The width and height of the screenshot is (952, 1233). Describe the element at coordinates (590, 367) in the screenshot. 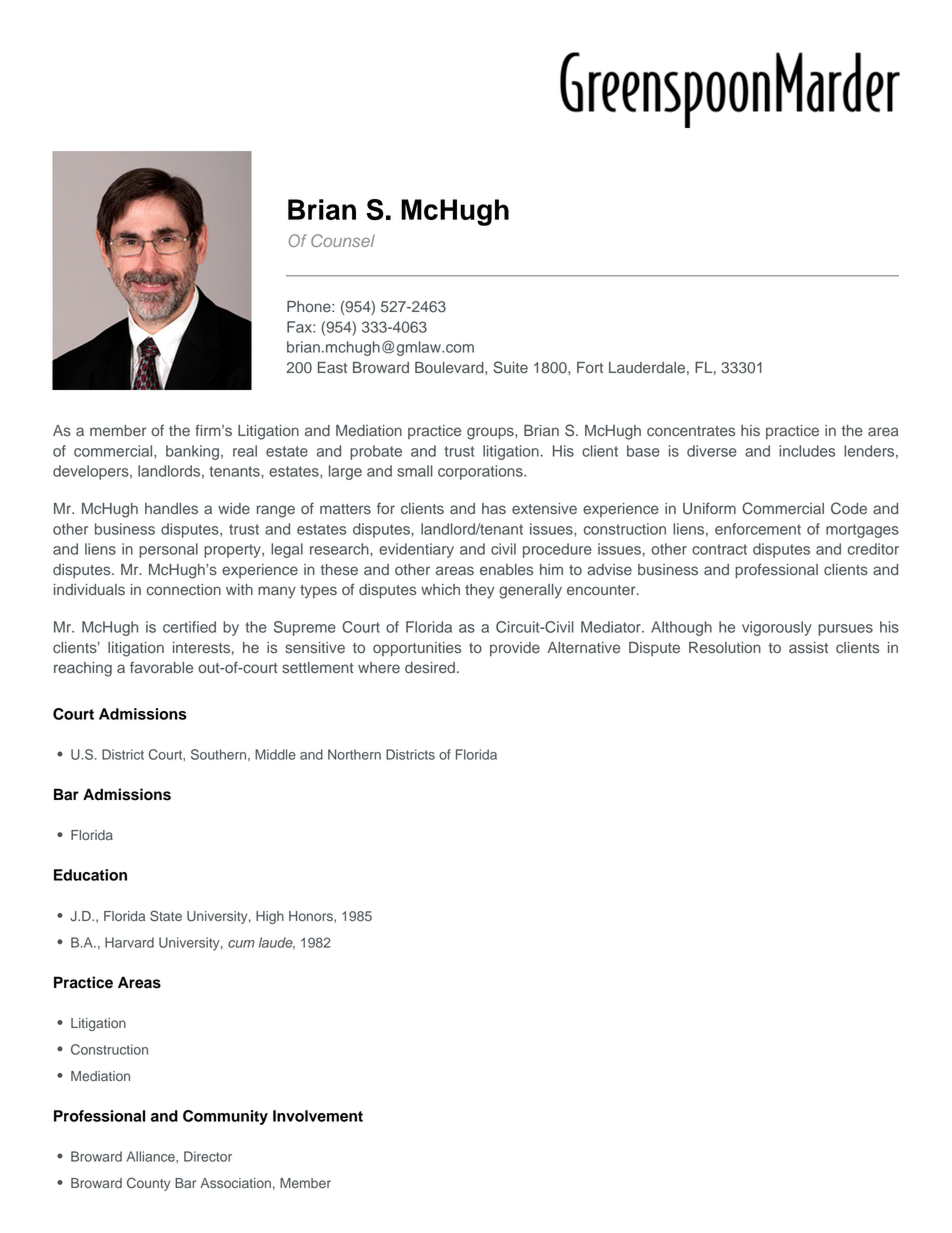

I see `Fort` at that location.
